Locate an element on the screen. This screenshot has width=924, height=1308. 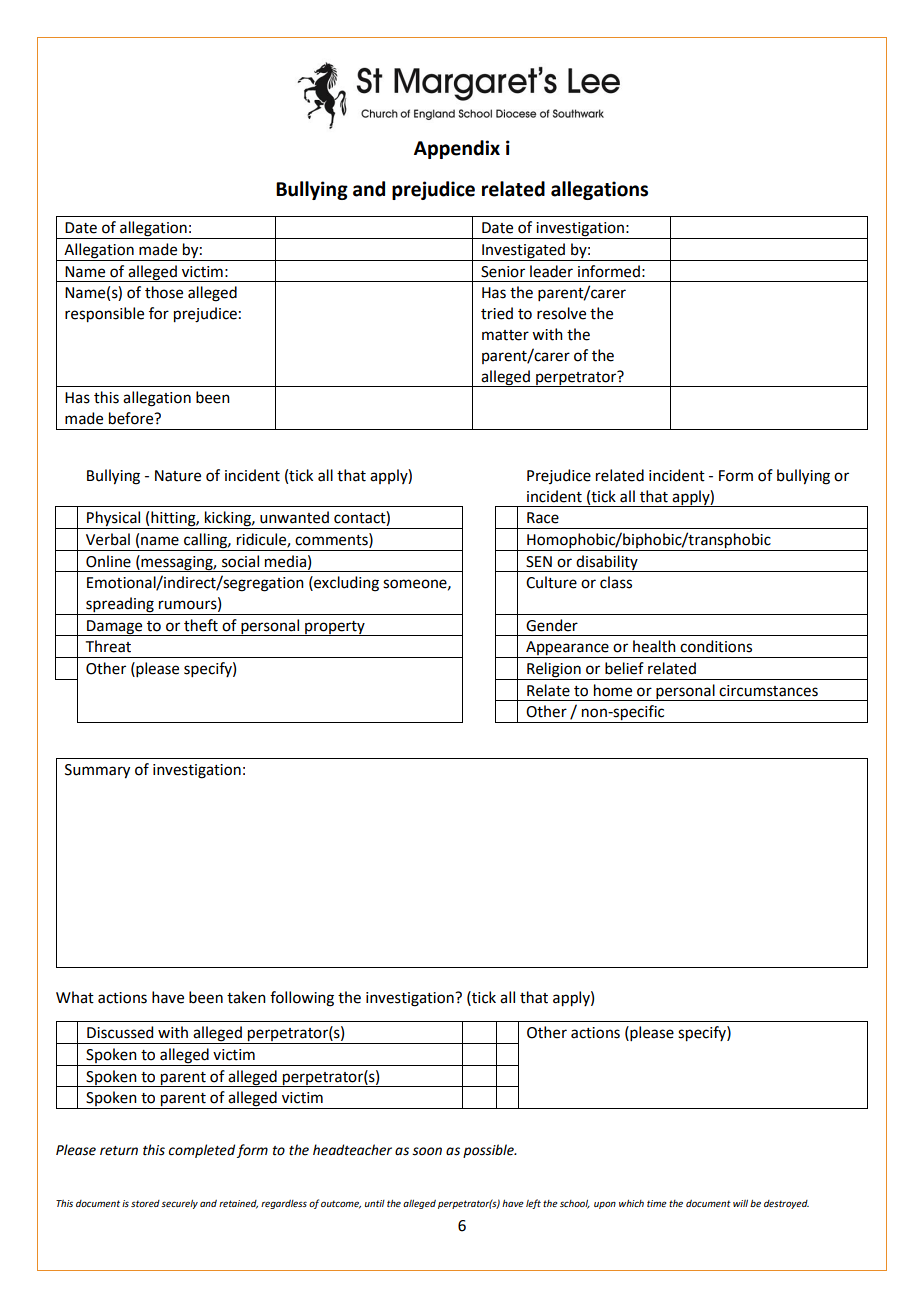
soon is located at coordinates (427, 1151).
